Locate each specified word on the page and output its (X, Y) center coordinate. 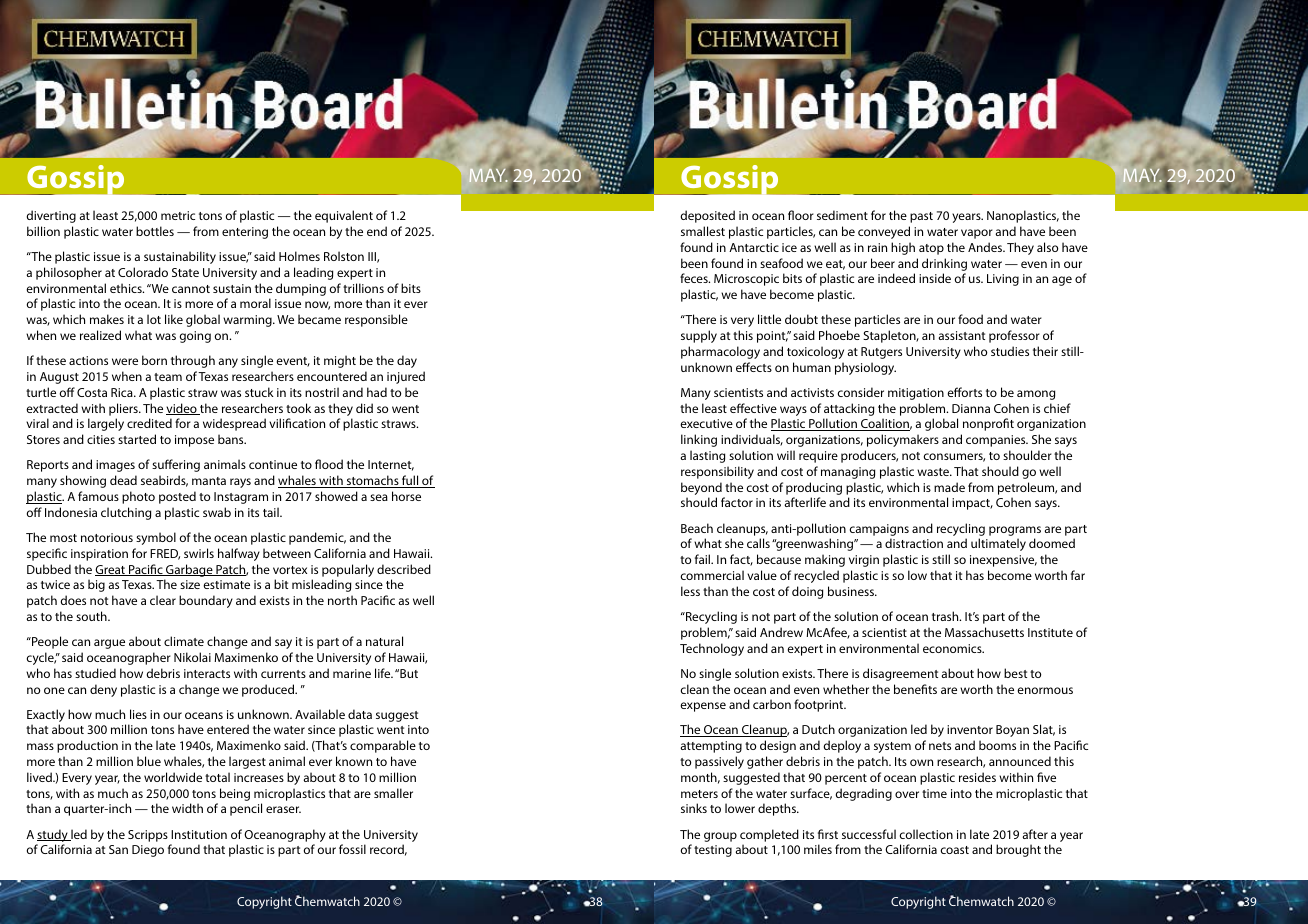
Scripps (148, 836)
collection (926, 834)
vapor (977, 234)
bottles (155, 231)
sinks (694, 808)
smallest (703, 231)
